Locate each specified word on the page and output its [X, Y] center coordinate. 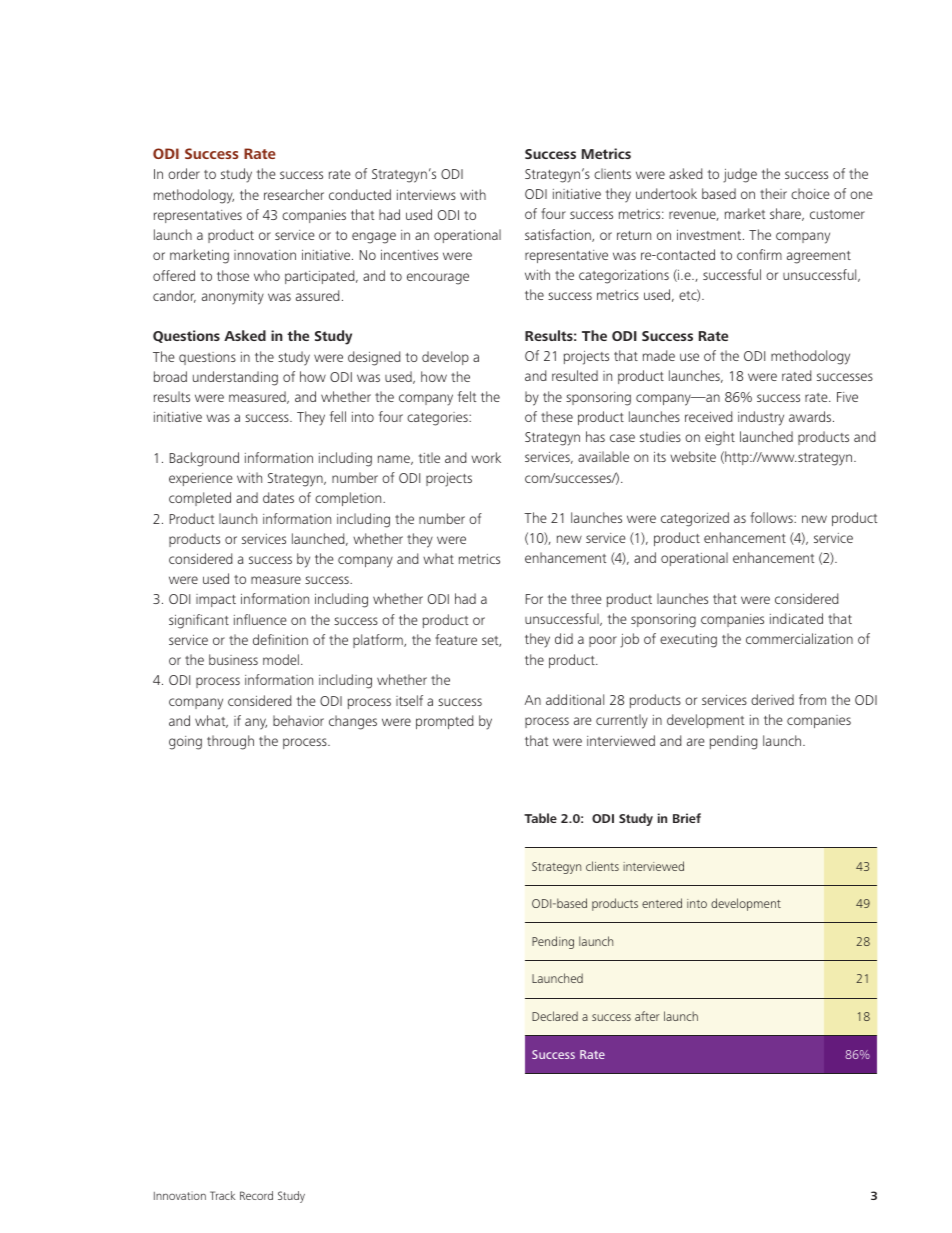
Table [540, 818]
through [230, 742]
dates [278, 497]
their [773, 193]
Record [256, 1195]
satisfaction [559, 235]
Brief [687, 818]
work [486, 457]
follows [772, 517]
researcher [294, 194]
